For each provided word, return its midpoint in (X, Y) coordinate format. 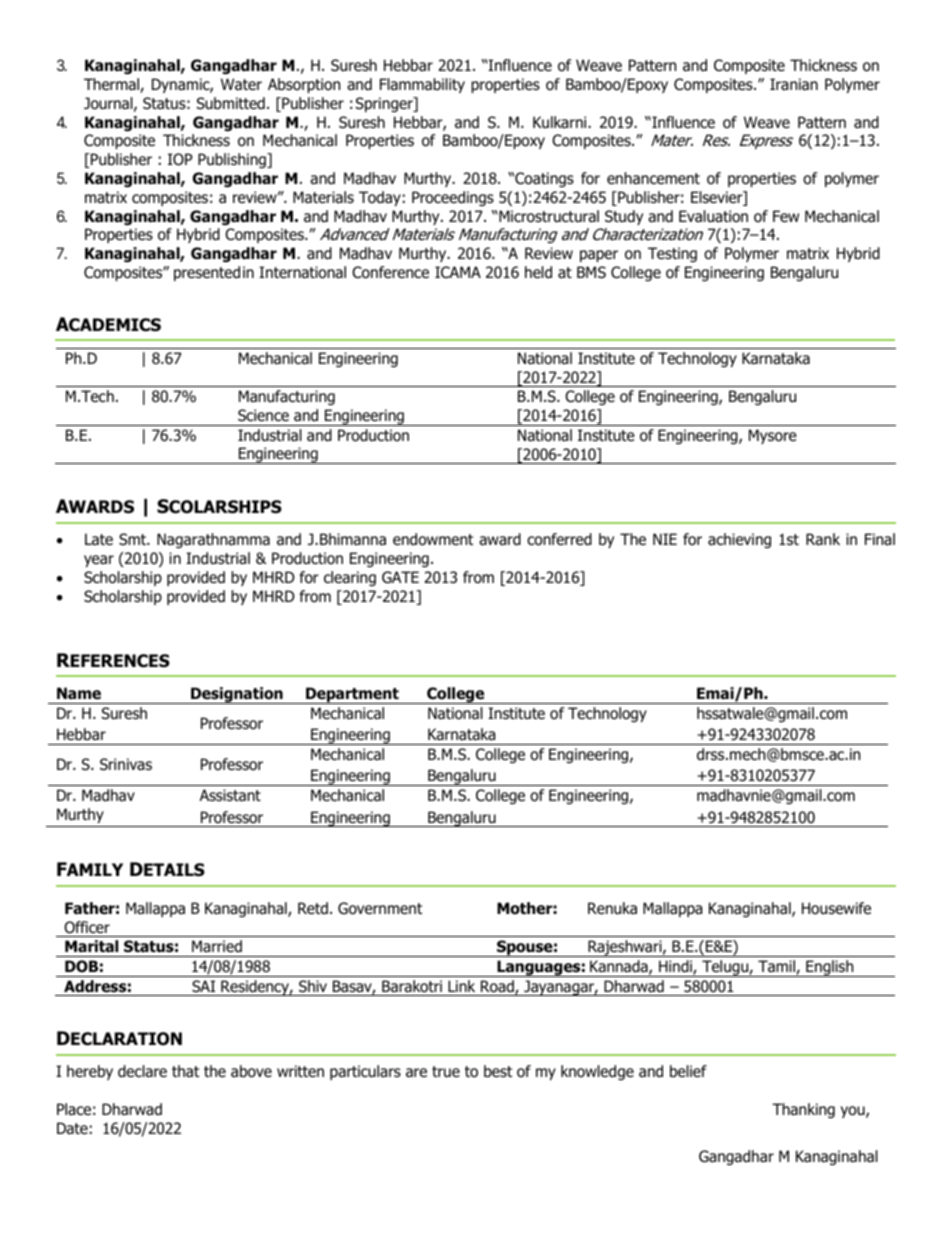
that (185, 1071)
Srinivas (126, 764)
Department (352, 695)
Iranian (794, 84)
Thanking (803, 1110)
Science (263, 415)
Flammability (422, 85)
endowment (433, 539)
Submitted (231, 103)
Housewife (836, 908)
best (498, 1071)
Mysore (773, 436)
